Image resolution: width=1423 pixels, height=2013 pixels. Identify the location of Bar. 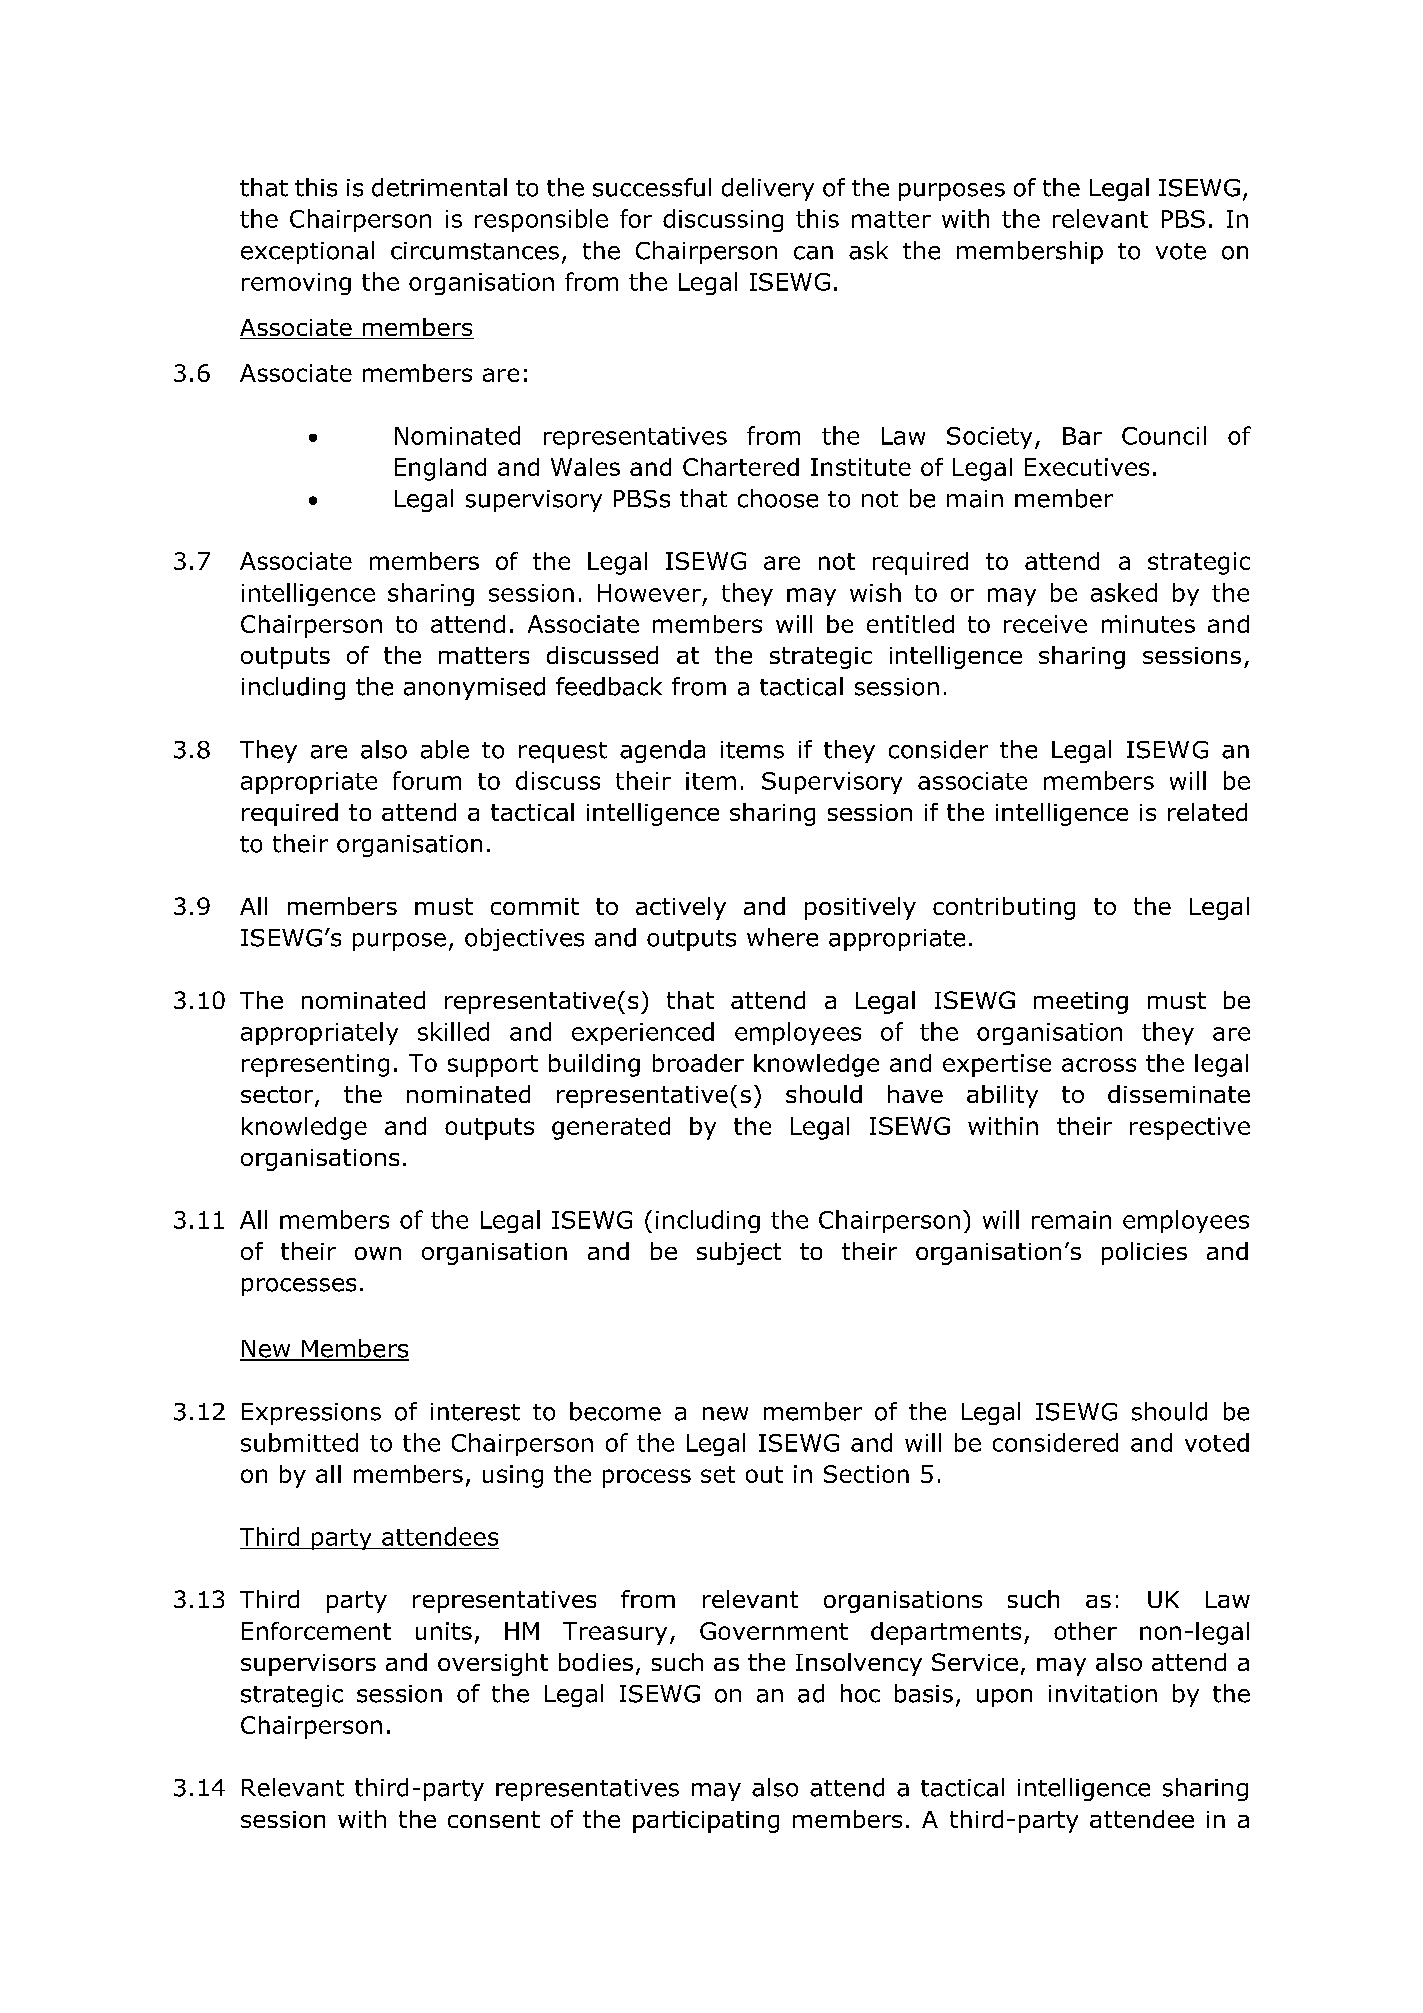
(1082, 436).
